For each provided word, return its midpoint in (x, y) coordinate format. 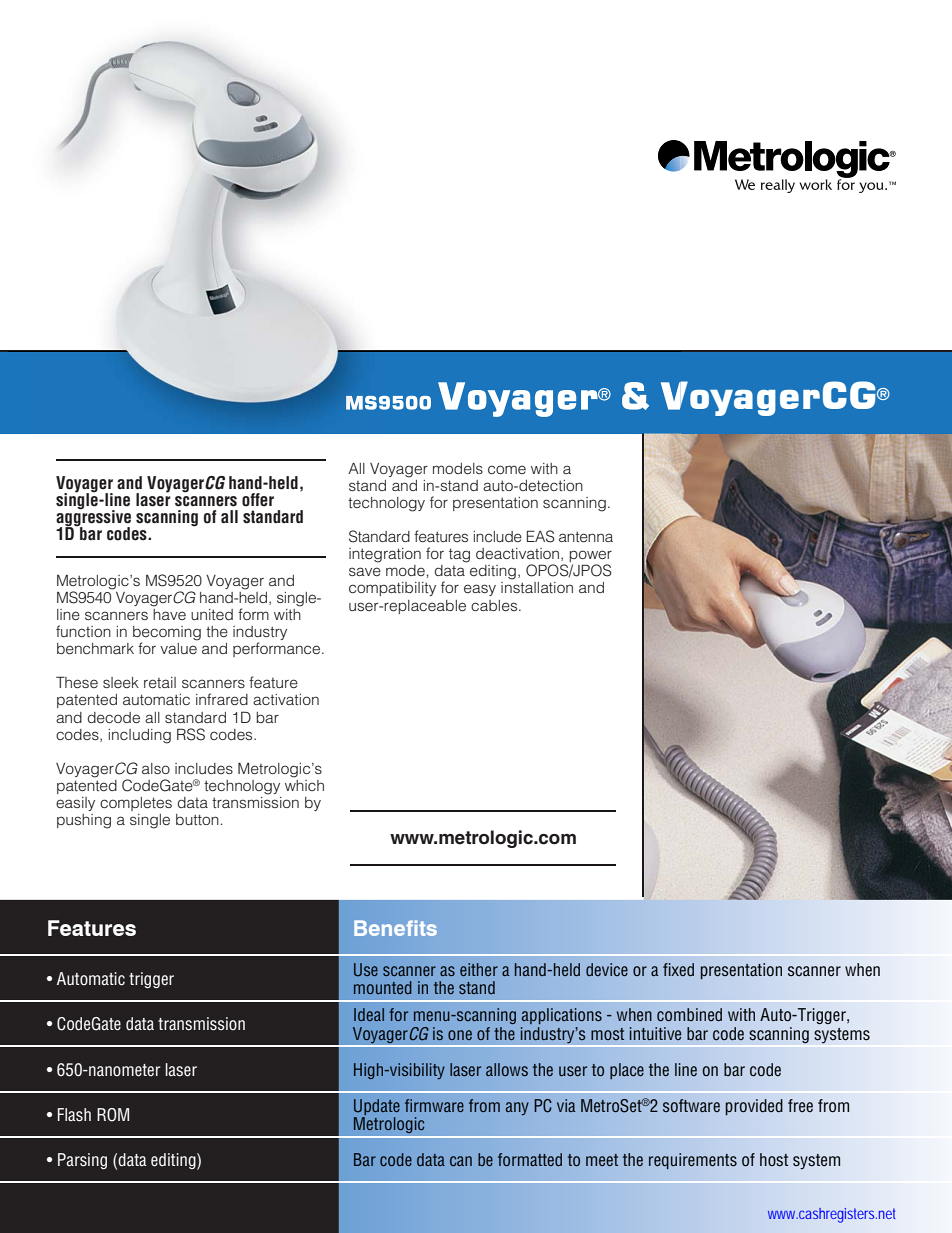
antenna (586, 536)
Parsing (82, 1161)
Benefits (395, 928)
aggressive (93, 518)
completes (136, 804)
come (507, 469)
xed (682, 969)
